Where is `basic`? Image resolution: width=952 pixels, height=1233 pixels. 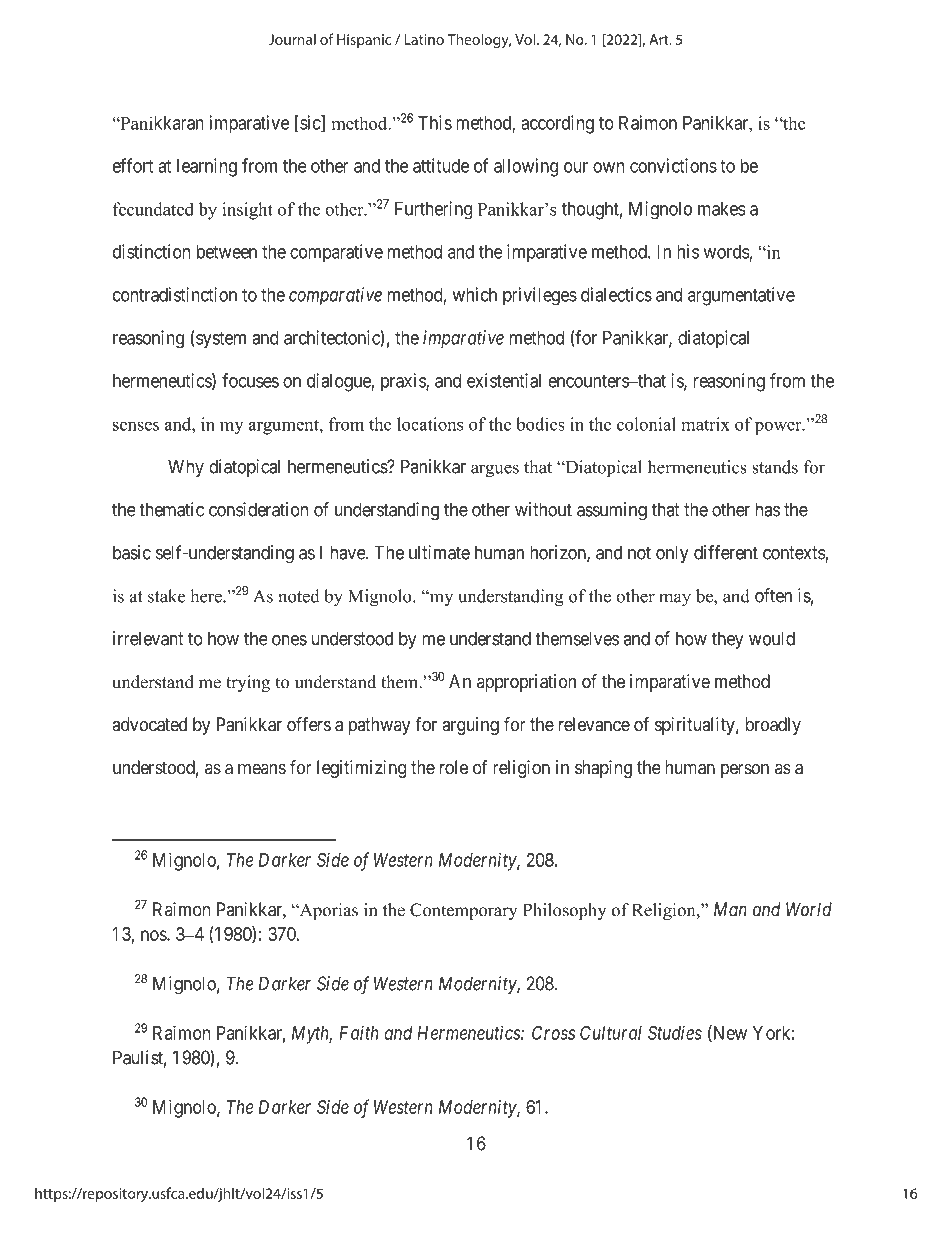
basic is located at coordinates (132, 552).
